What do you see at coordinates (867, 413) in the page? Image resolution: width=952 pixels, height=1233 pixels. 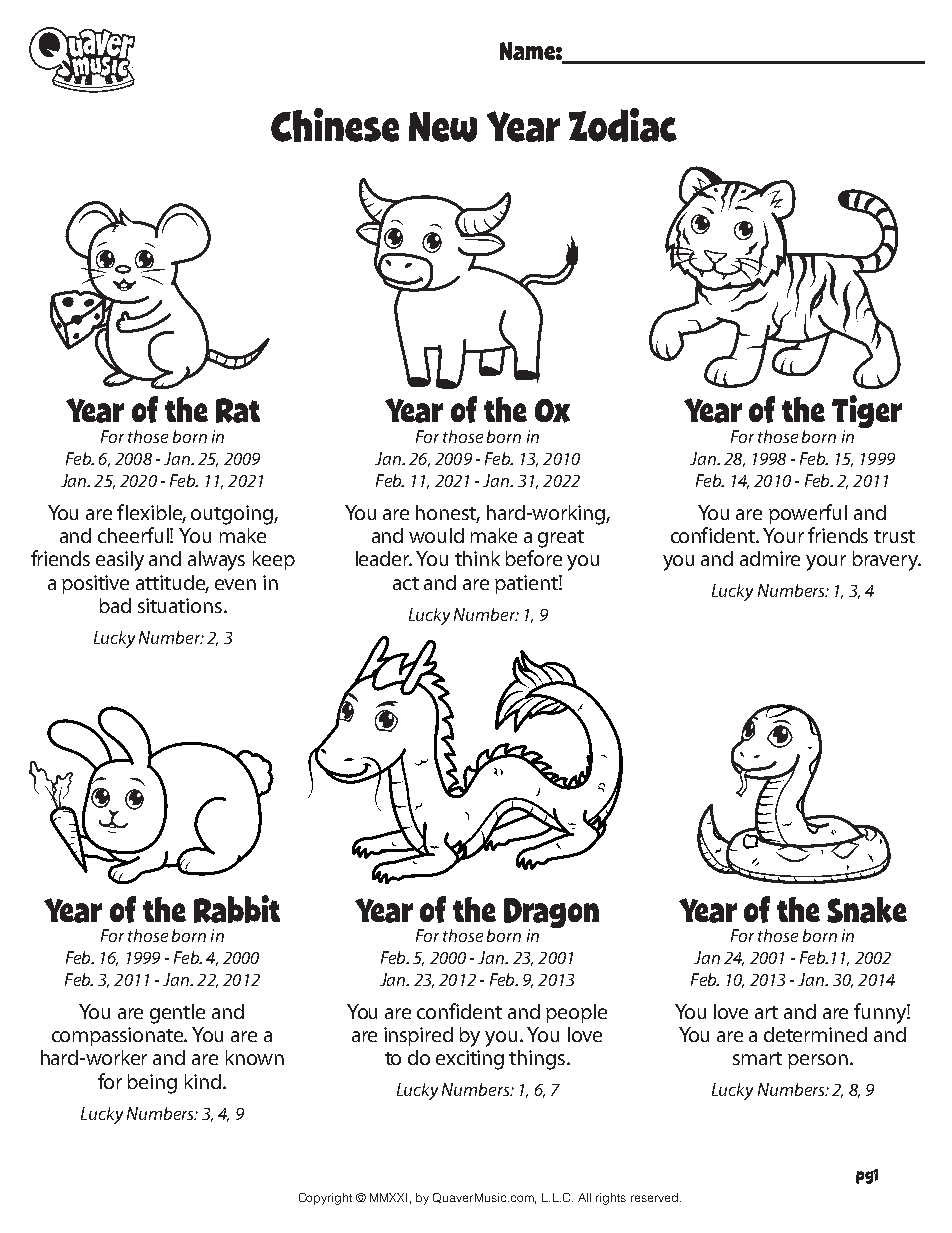 I see `Tiger` at bounding box center [867, 413].
